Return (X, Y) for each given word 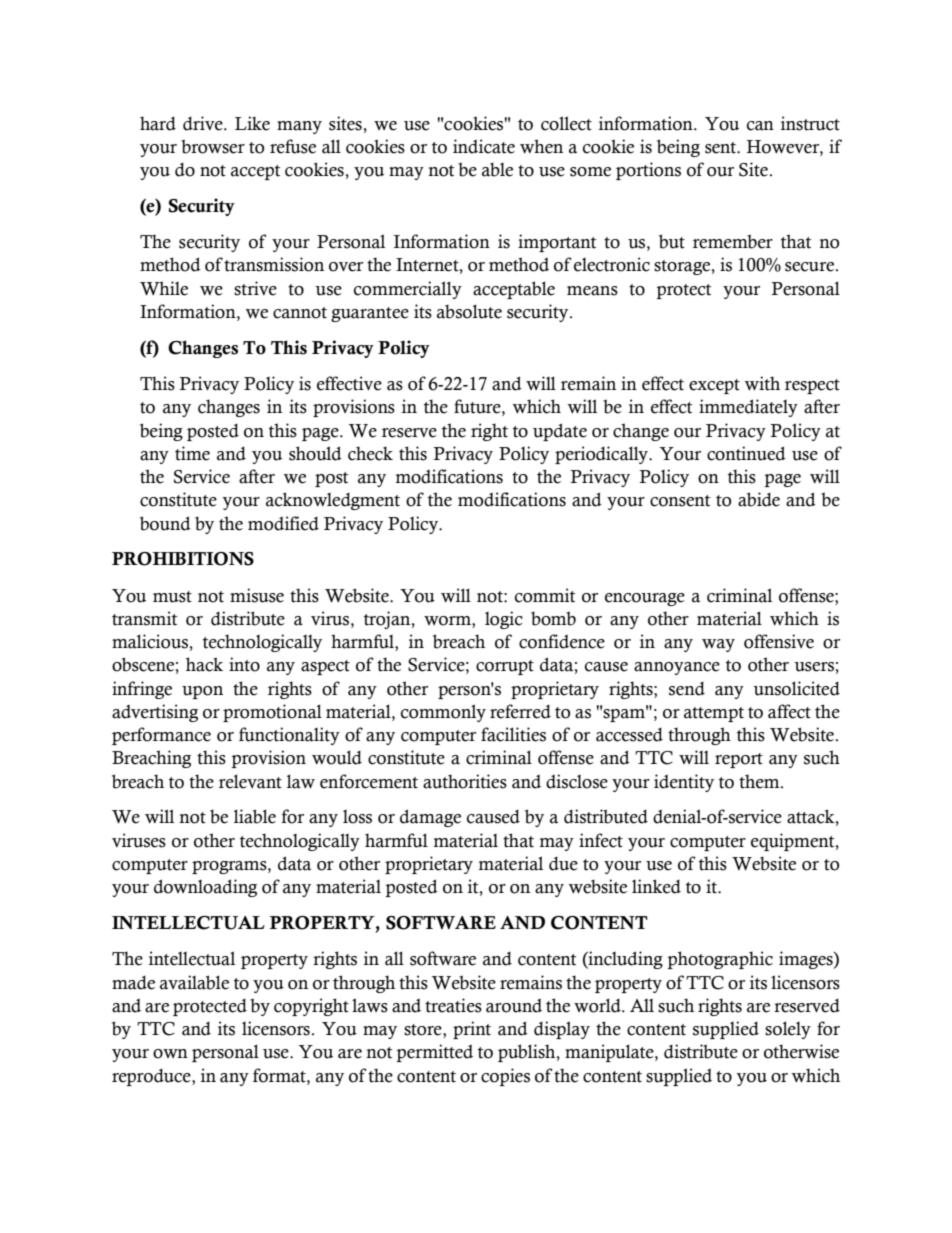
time (192, 453)
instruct (810, 123)
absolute (469, 311)
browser (213, 146)
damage (430, 818)
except (714, 386)
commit (545, 595)
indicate (484, 146)
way (718, 645)
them (760, 781)
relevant (250, 781)
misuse (257, 595)
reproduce (152, 1077)
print (472, 1030)
